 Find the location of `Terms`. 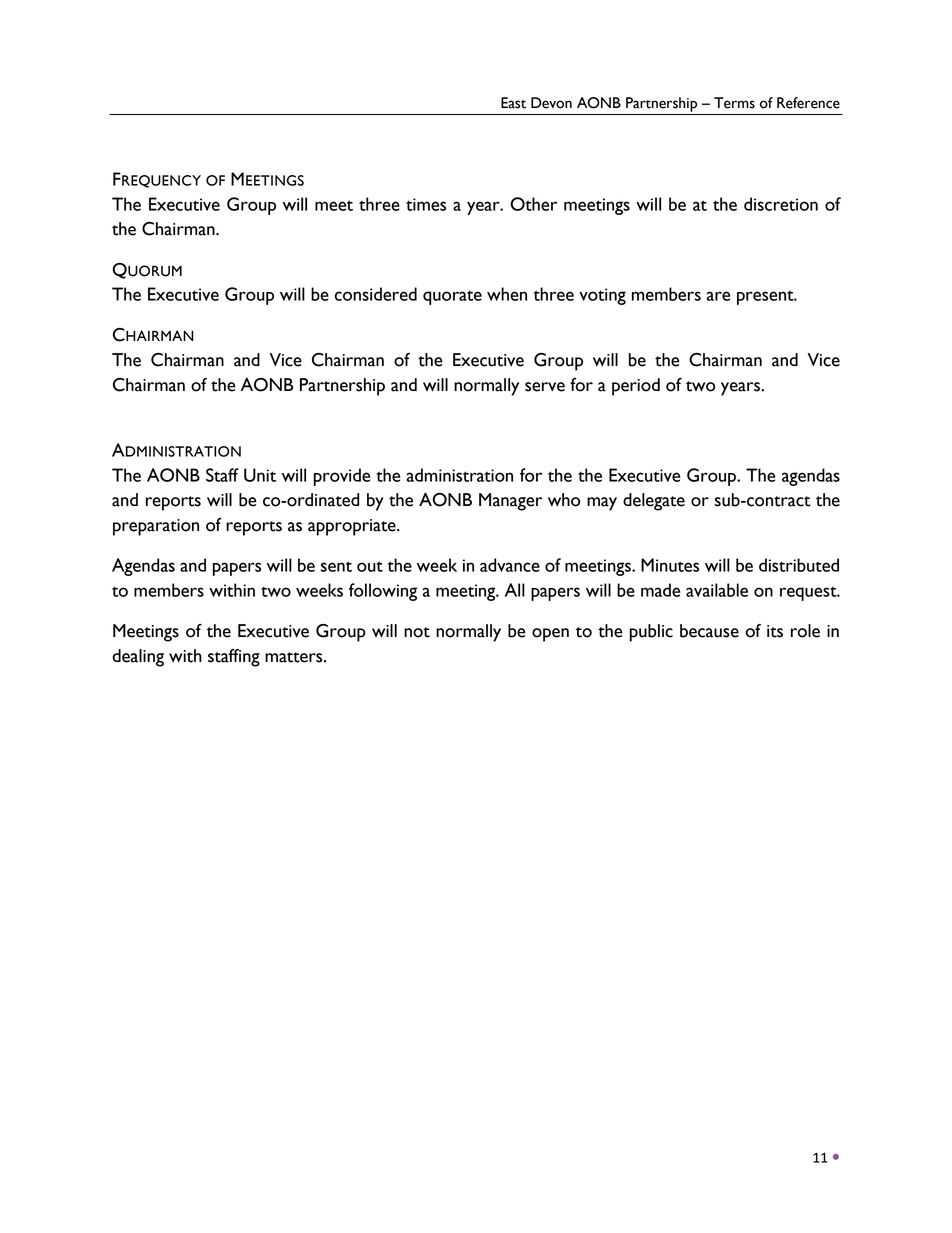

Terms is located at coordinates (734, 103).
